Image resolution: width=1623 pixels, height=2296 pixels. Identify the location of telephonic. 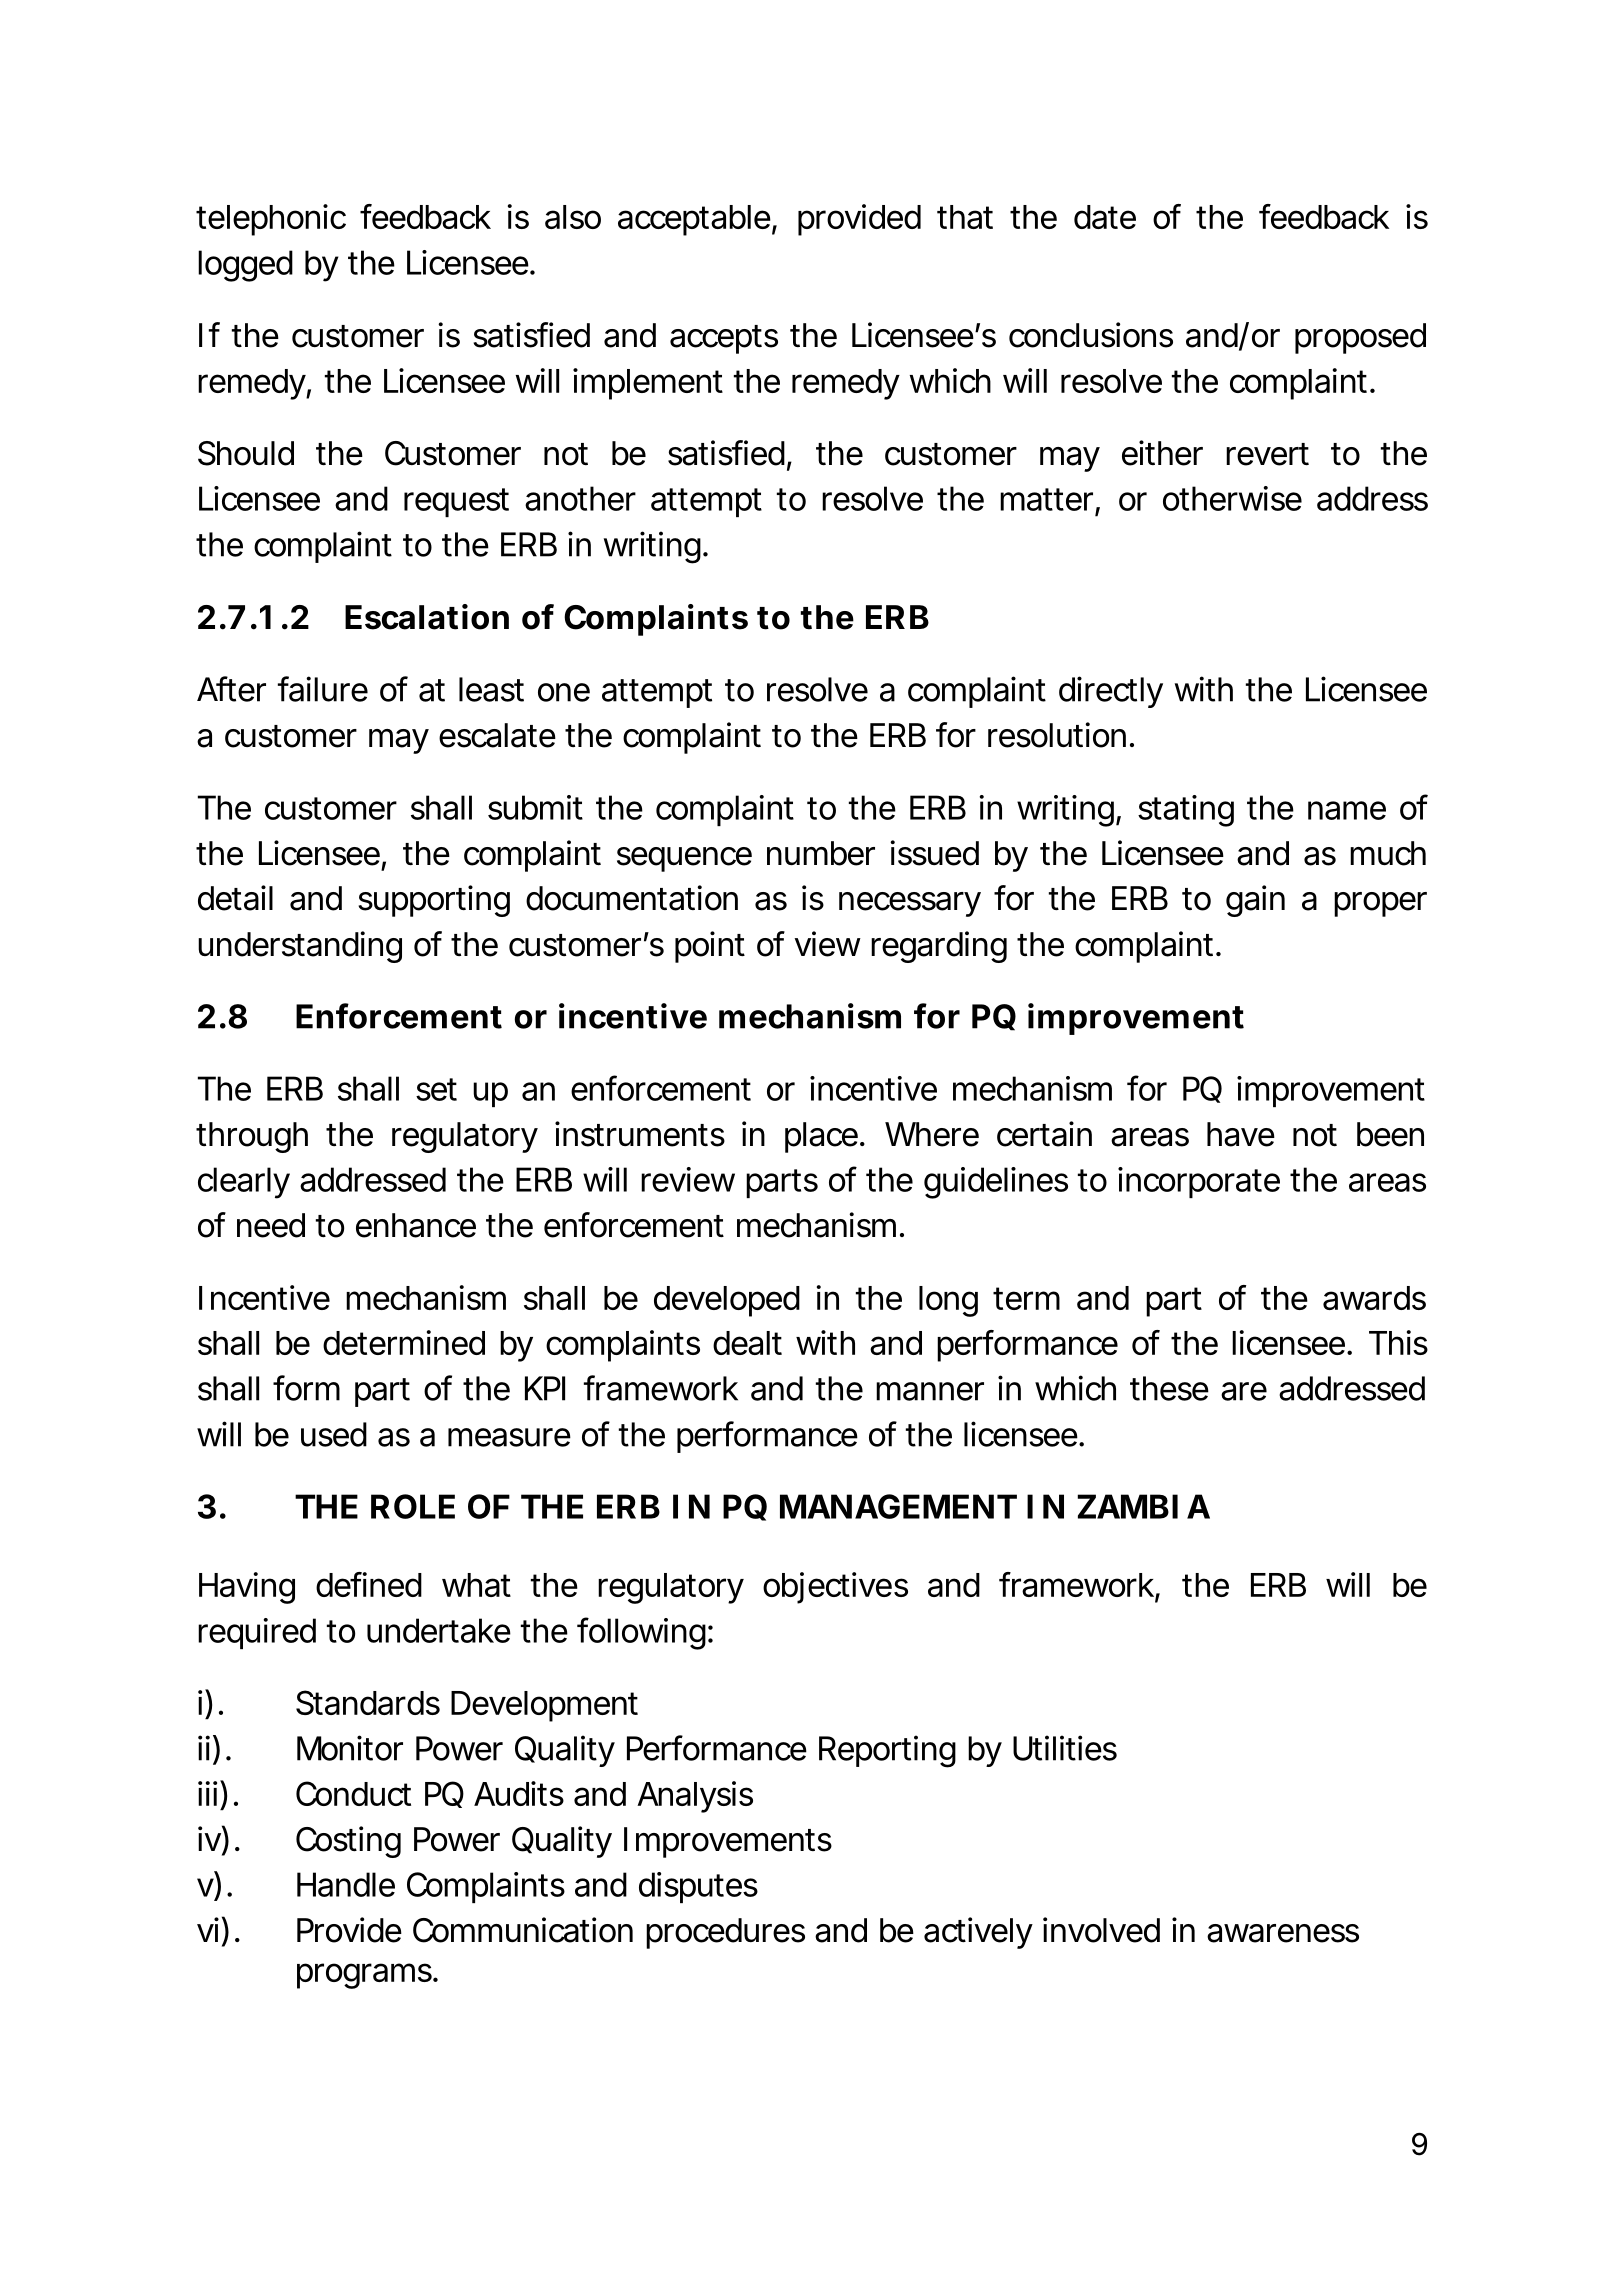
(271, 220).
